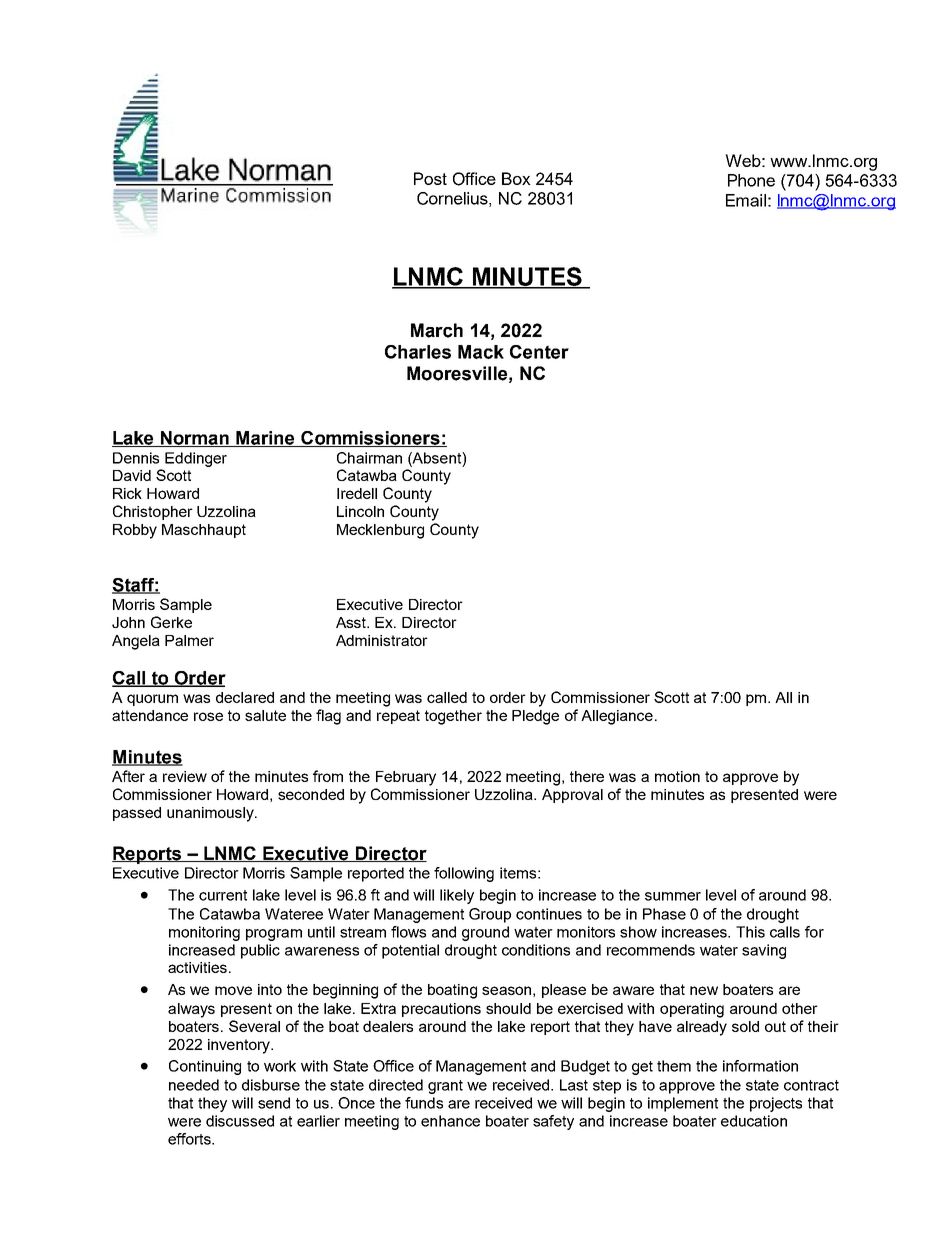 This document has width=952, height=1233. Describe the element at coordinates (673, 896) in the document. I see `summer` at that location.
